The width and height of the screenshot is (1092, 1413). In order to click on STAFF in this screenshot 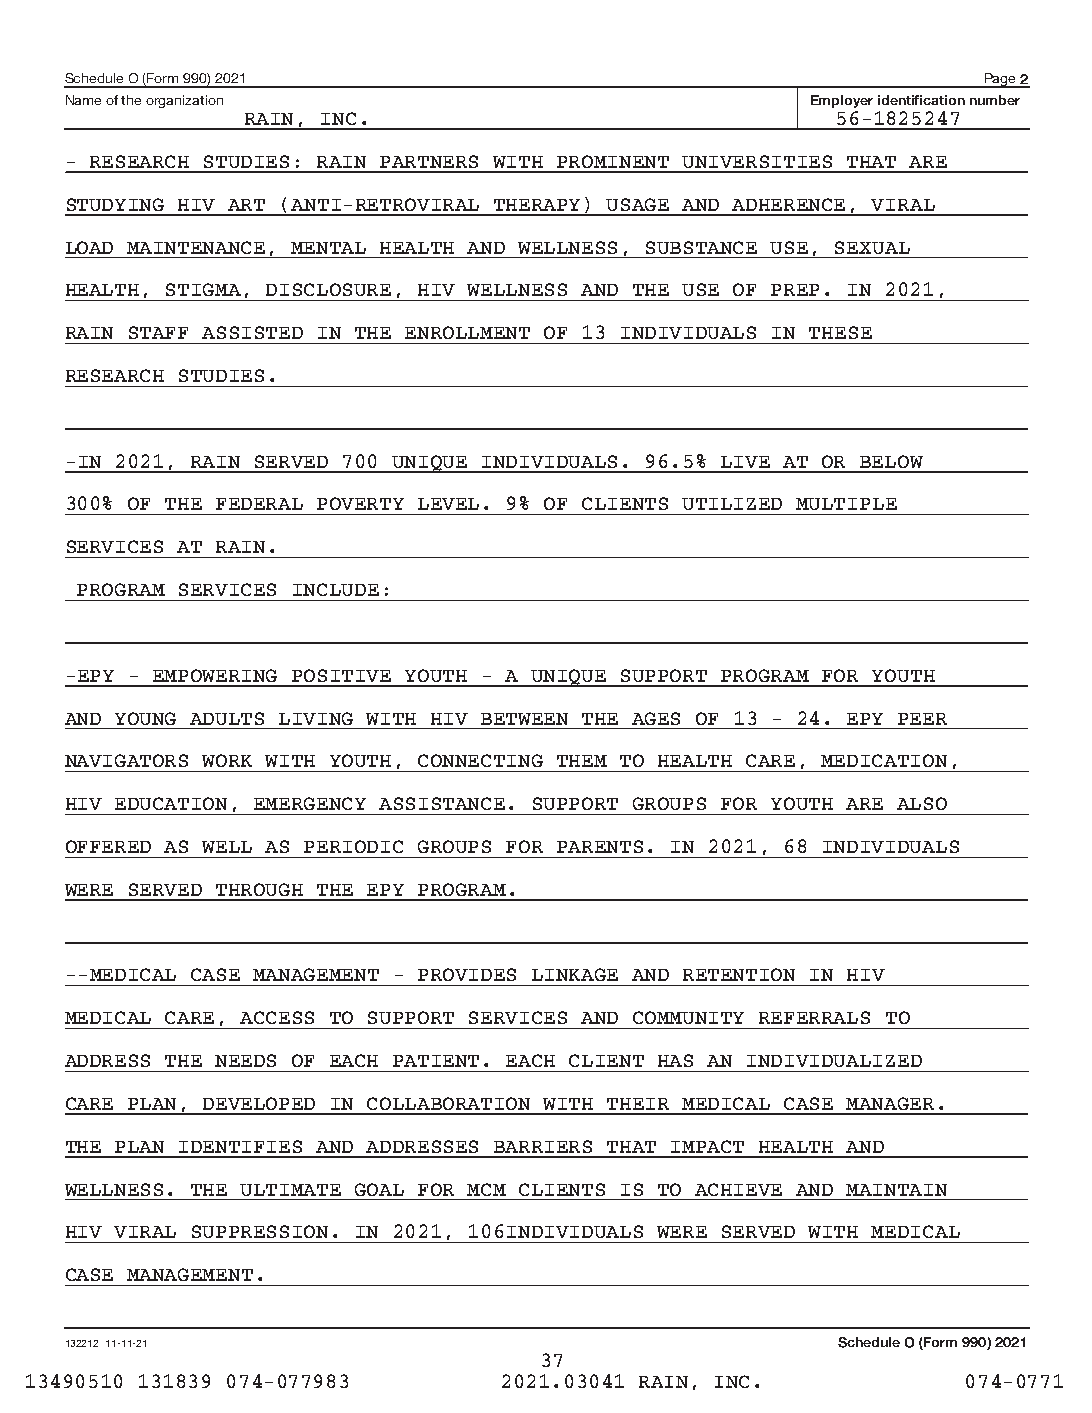, I will do `click(158, 332)`.
